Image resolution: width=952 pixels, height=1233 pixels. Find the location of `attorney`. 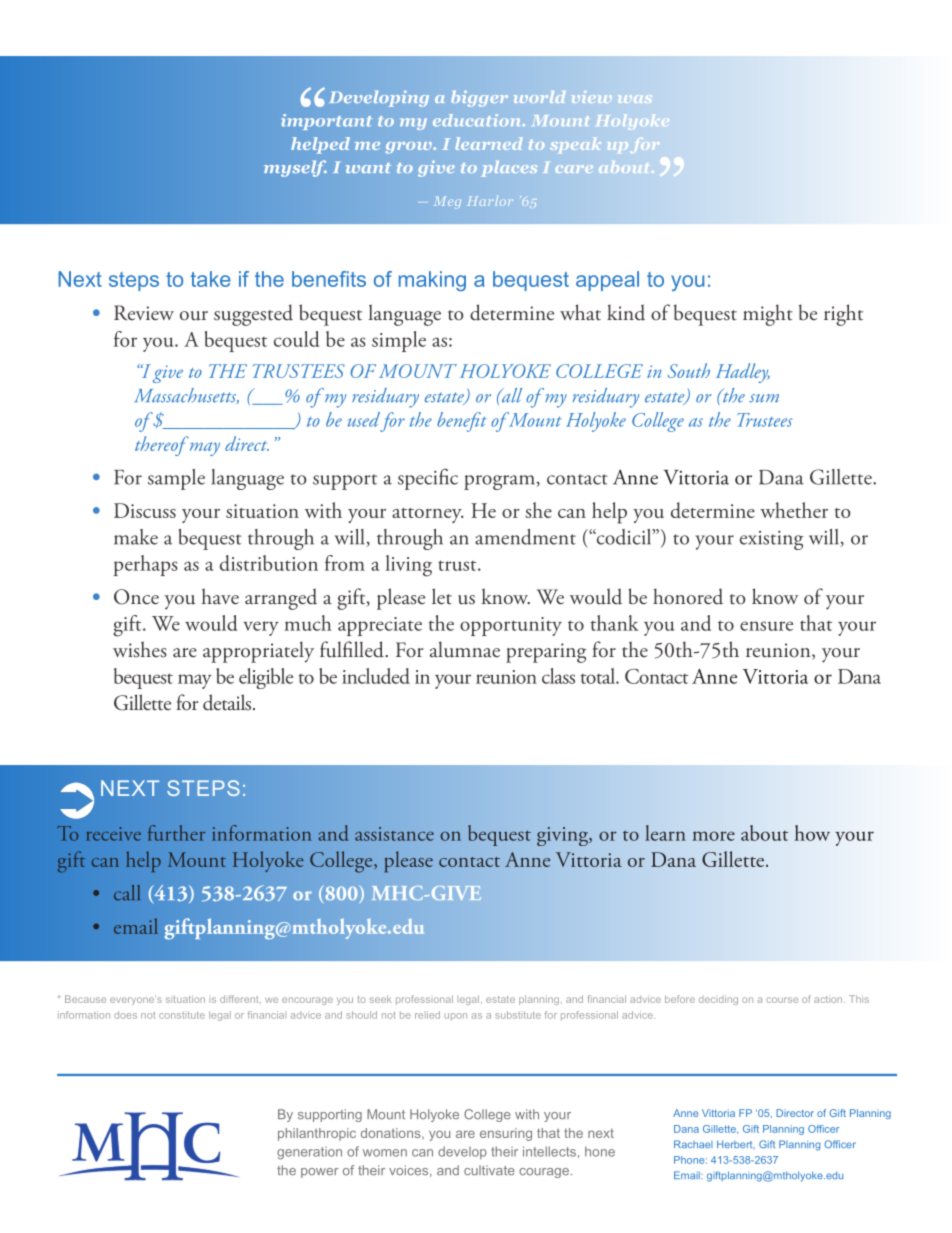

attorney is located at coordinates (428, 515).
